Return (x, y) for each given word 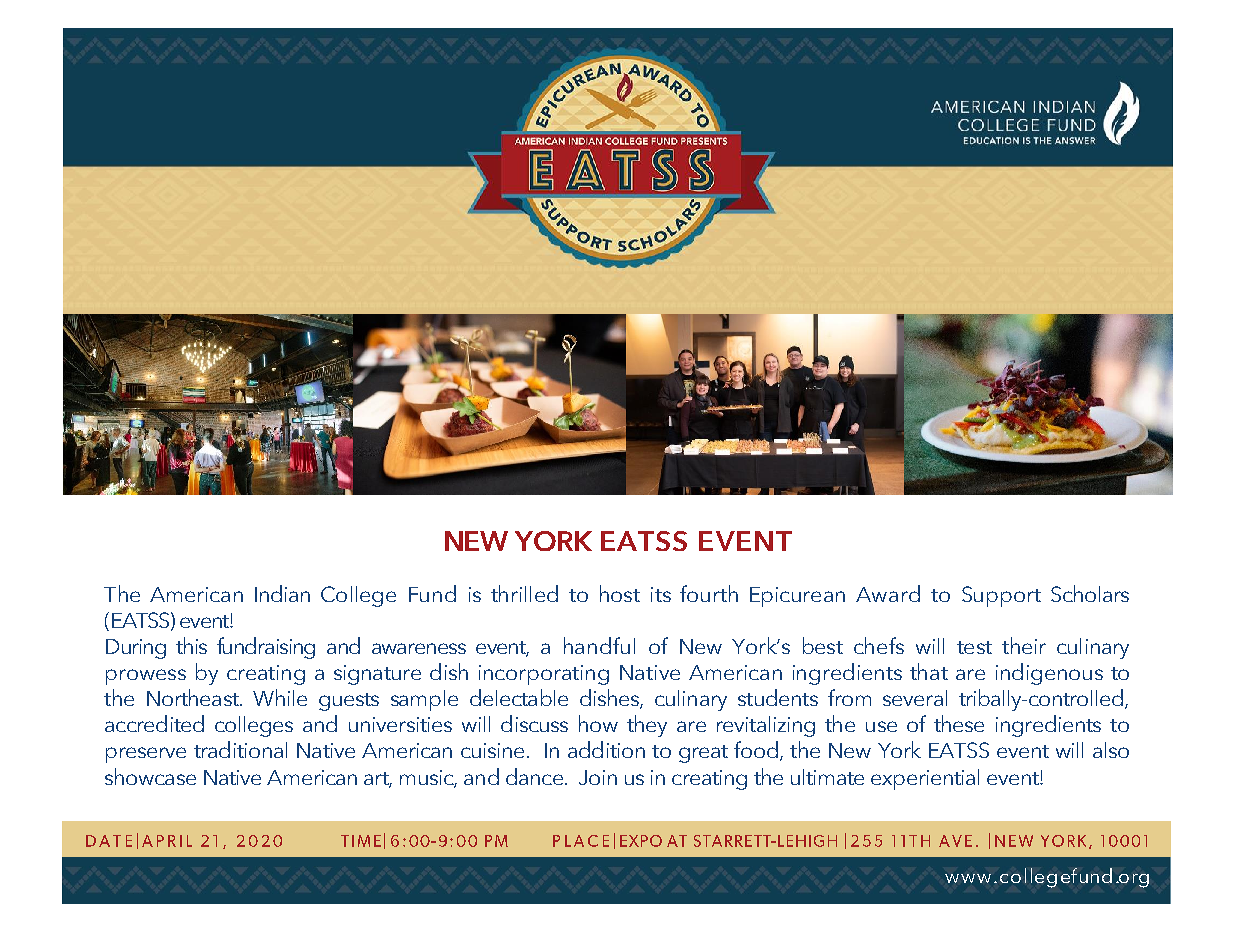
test (974, 647)
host (620, 593)
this (191, 645)
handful (599, 645)
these (959, 723)
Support (1001, 596)
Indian (282, 593)
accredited (154, 723)
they (647, 726)
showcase (150, 776)
